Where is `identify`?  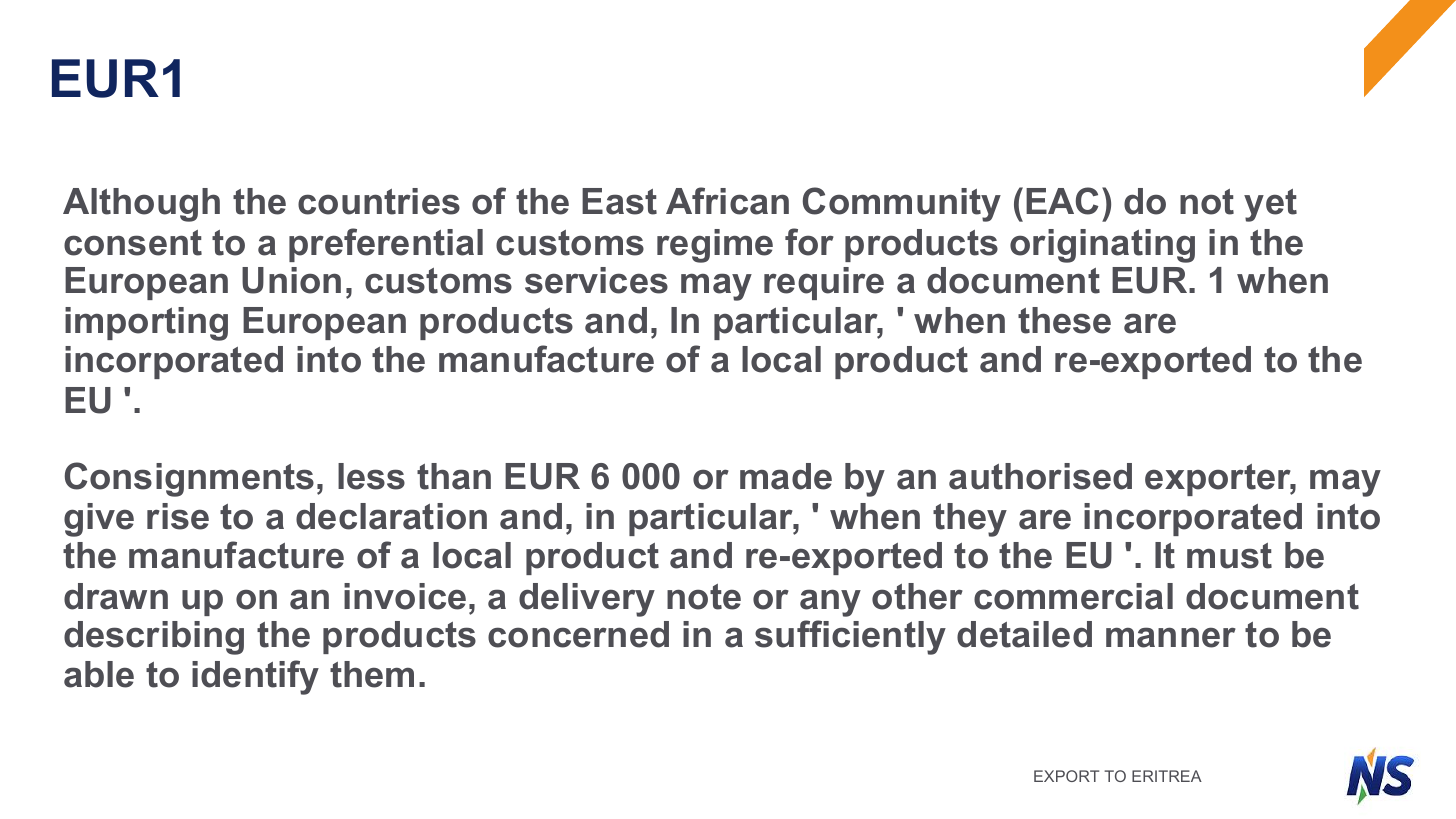
identify is located at coordinates (255, 677).
